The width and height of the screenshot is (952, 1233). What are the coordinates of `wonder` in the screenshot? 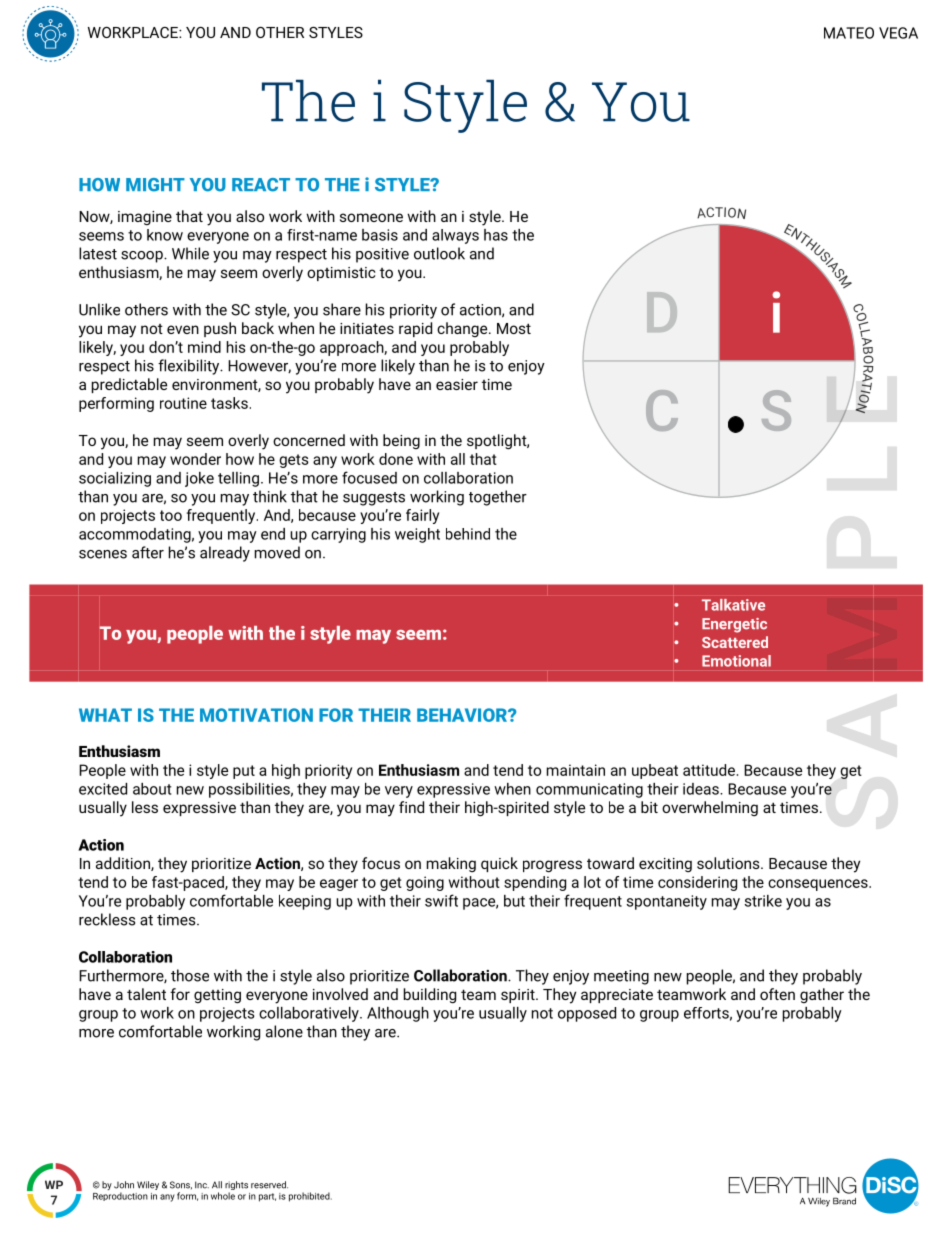 It's located at (195, 459).
